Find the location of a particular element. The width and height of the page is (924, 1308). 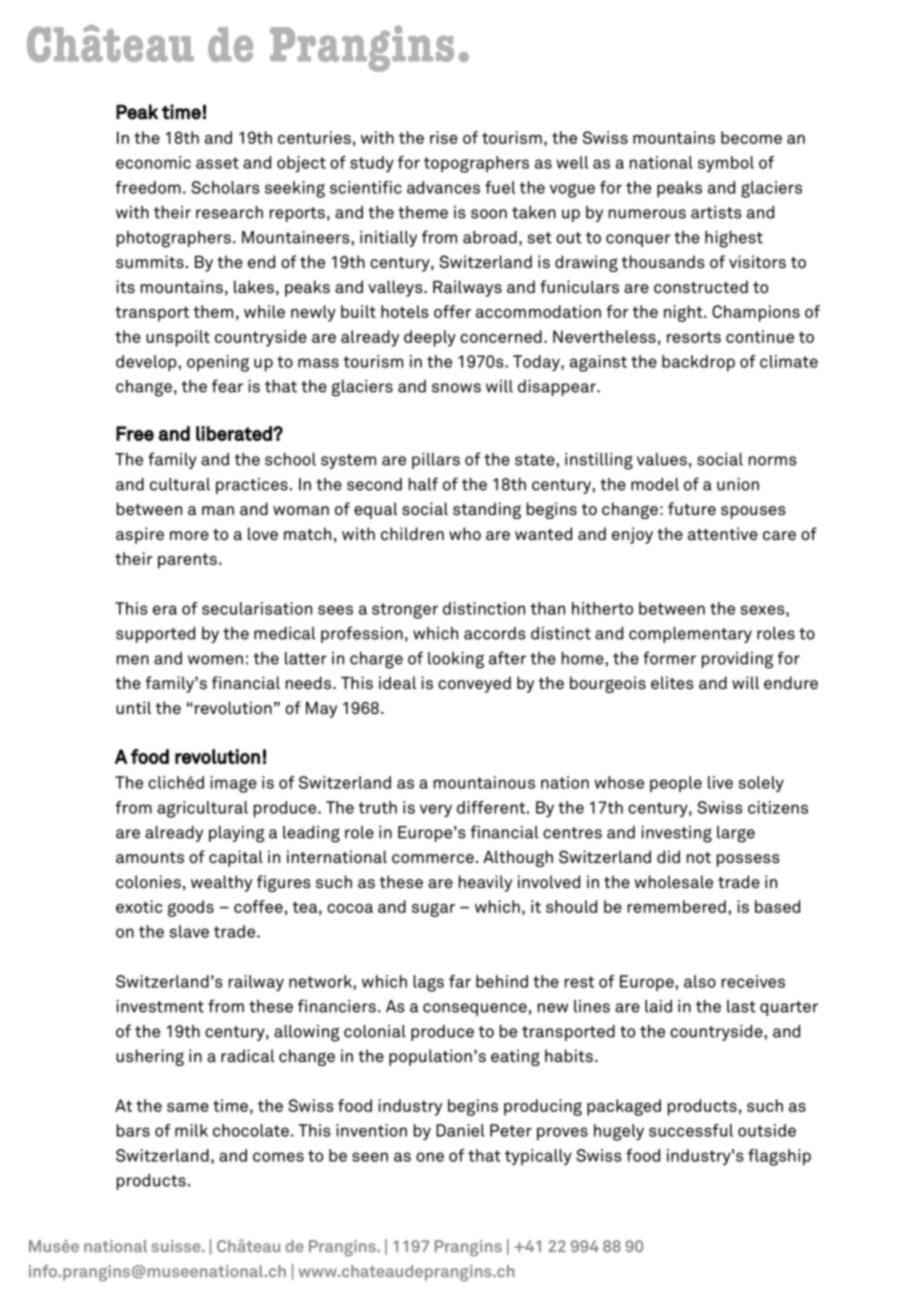

very is located at coordinates (436, 810).
